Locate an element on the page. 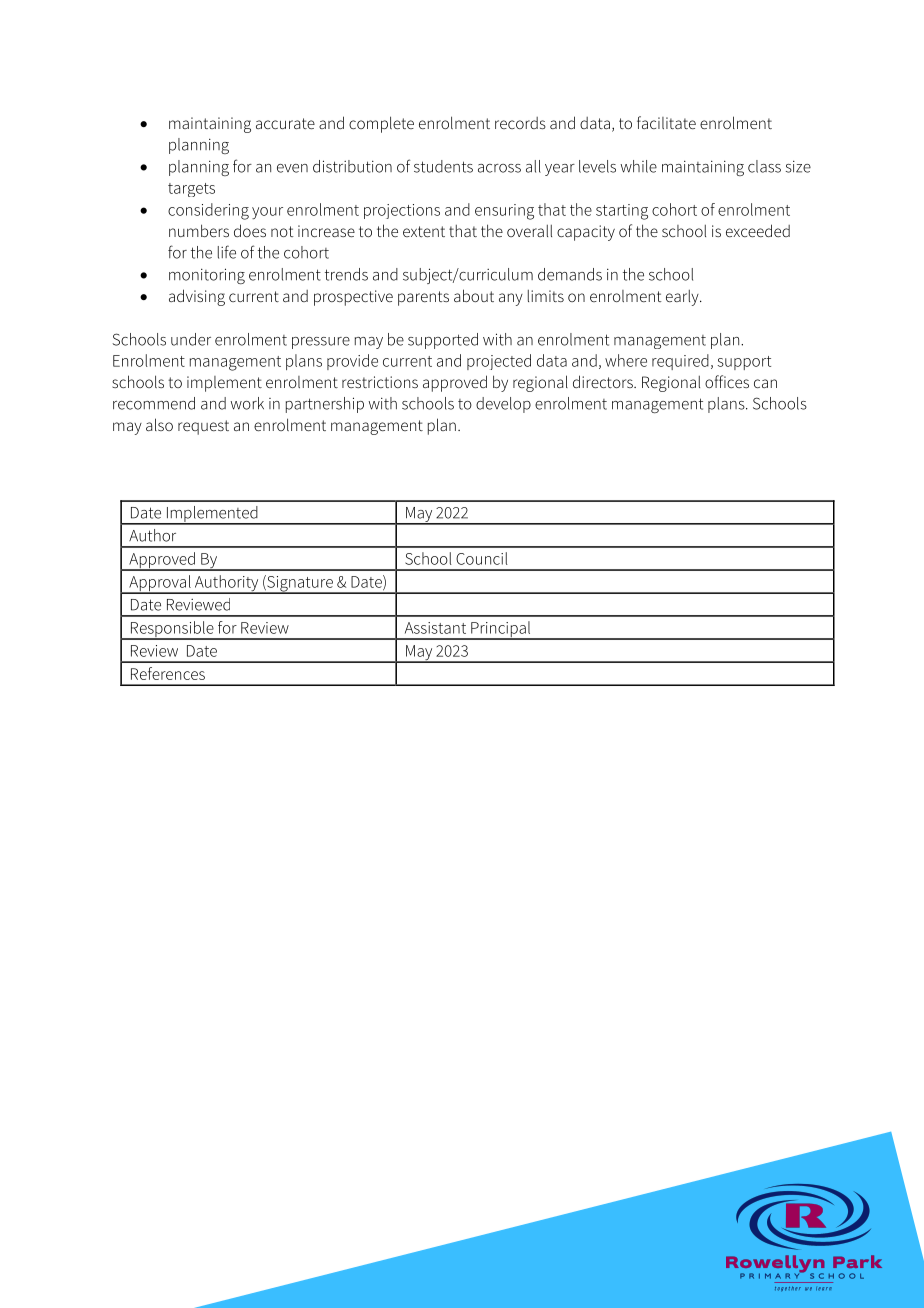 The height and width of the image is (1308, 924). early is located at coordinates (683, 298).
